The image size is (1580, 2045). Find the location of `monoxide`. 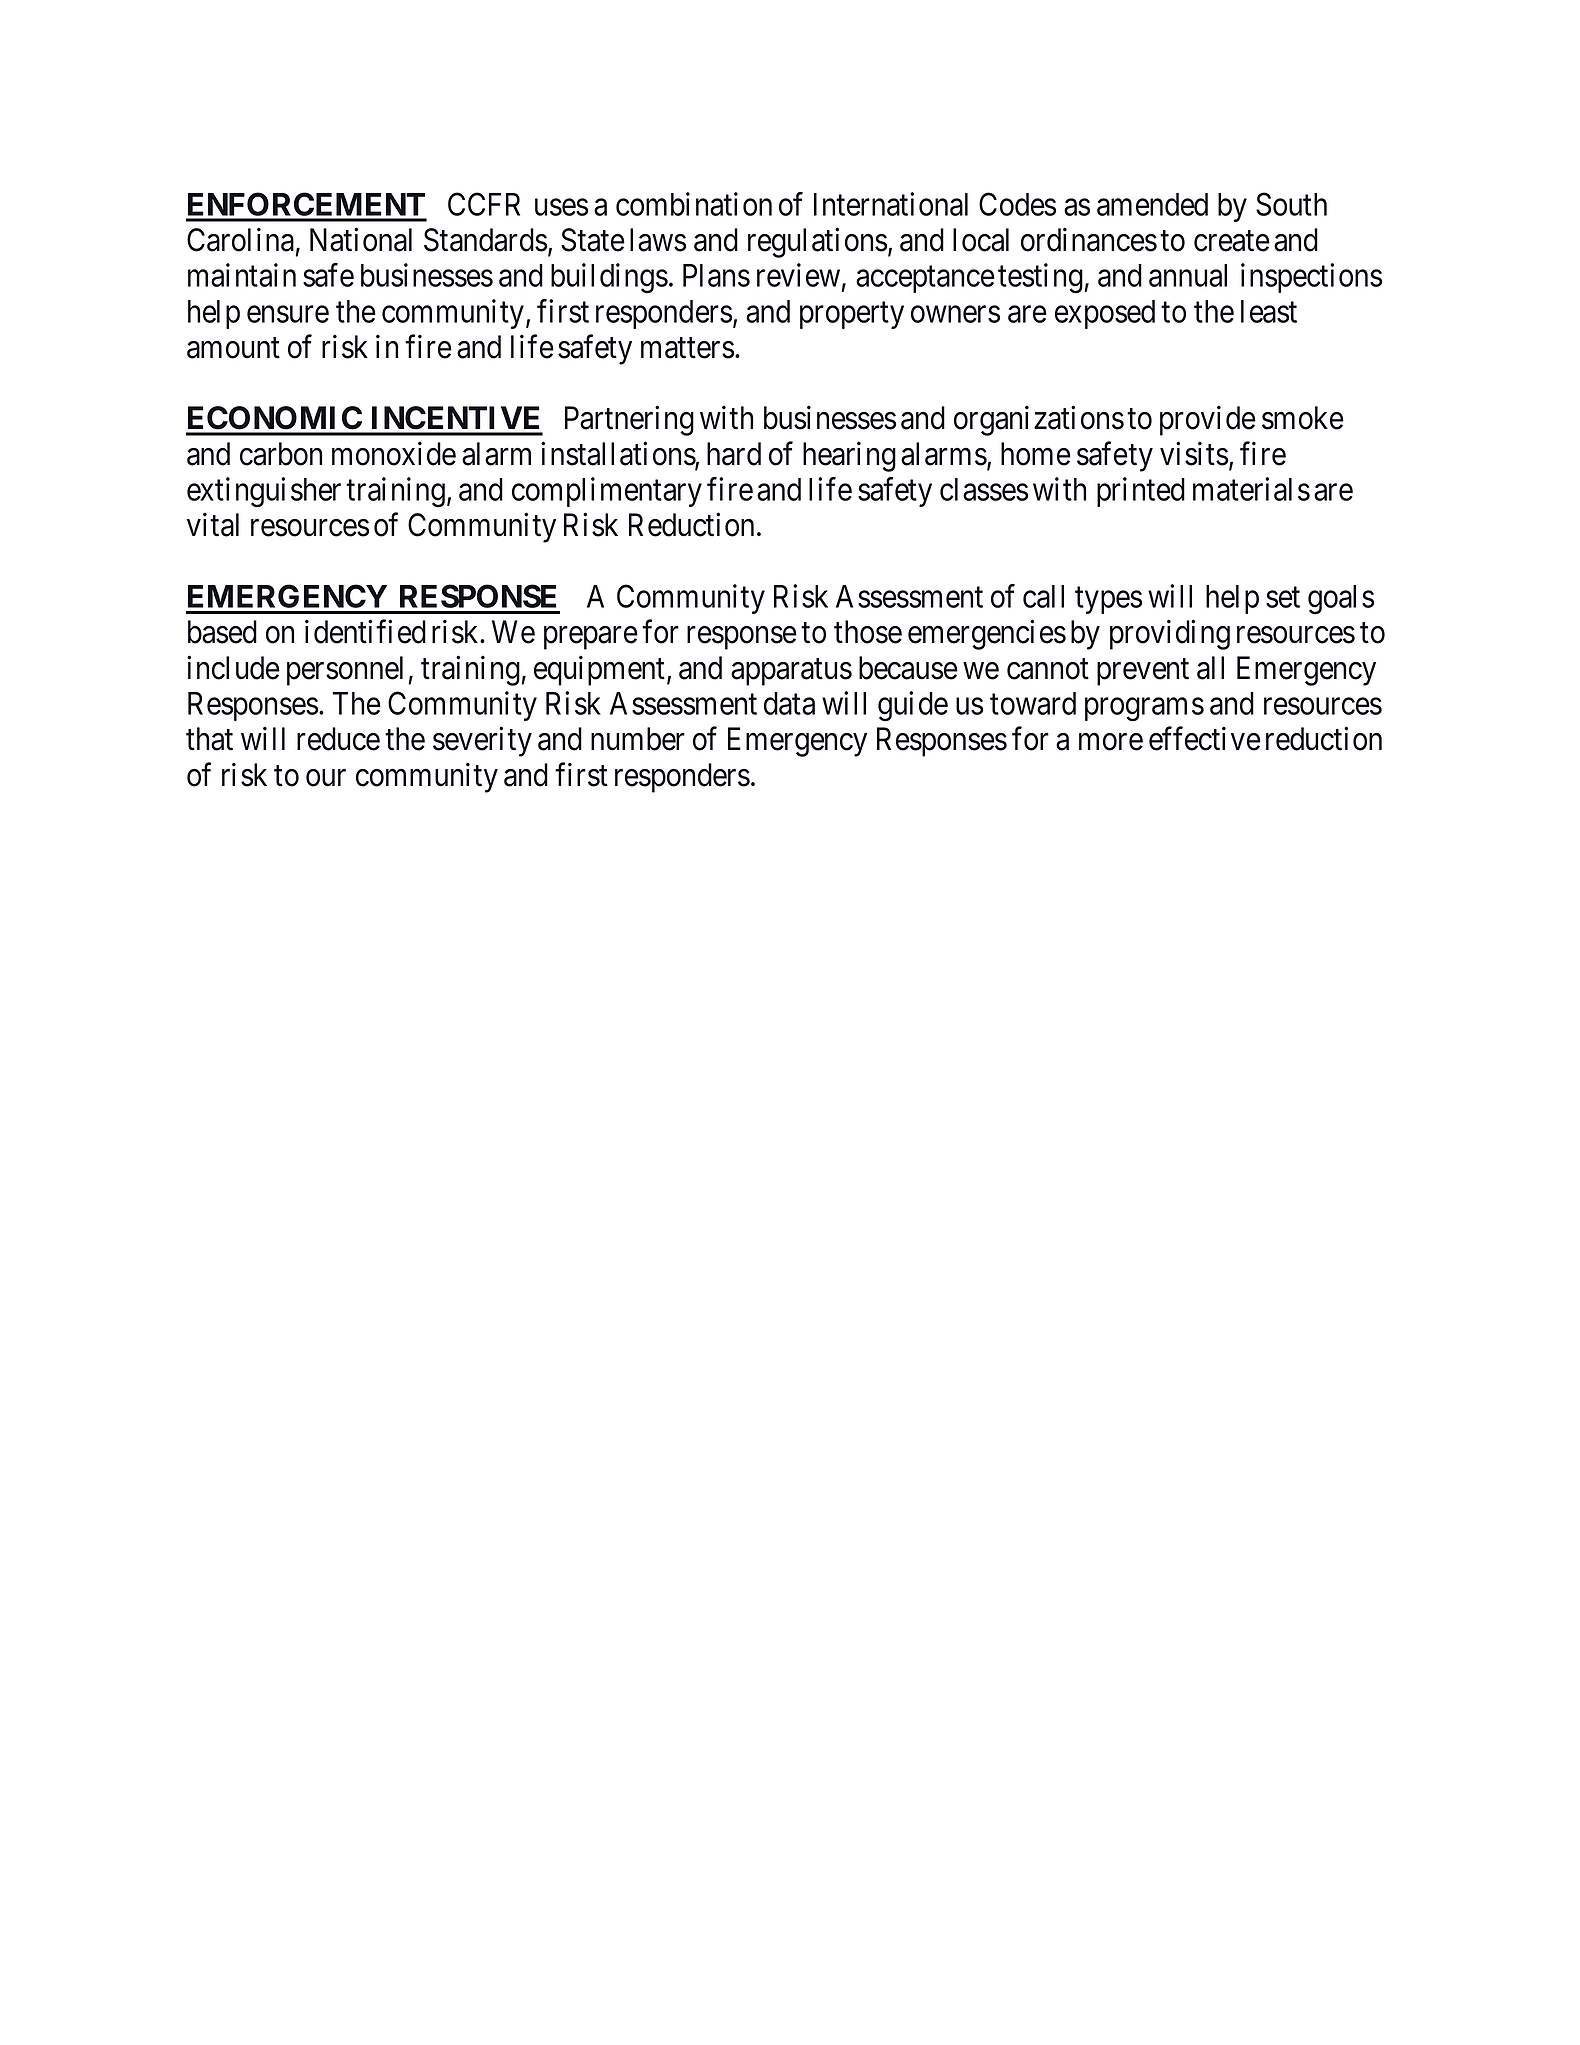

monoxide is located at coordinates (394, 454).
